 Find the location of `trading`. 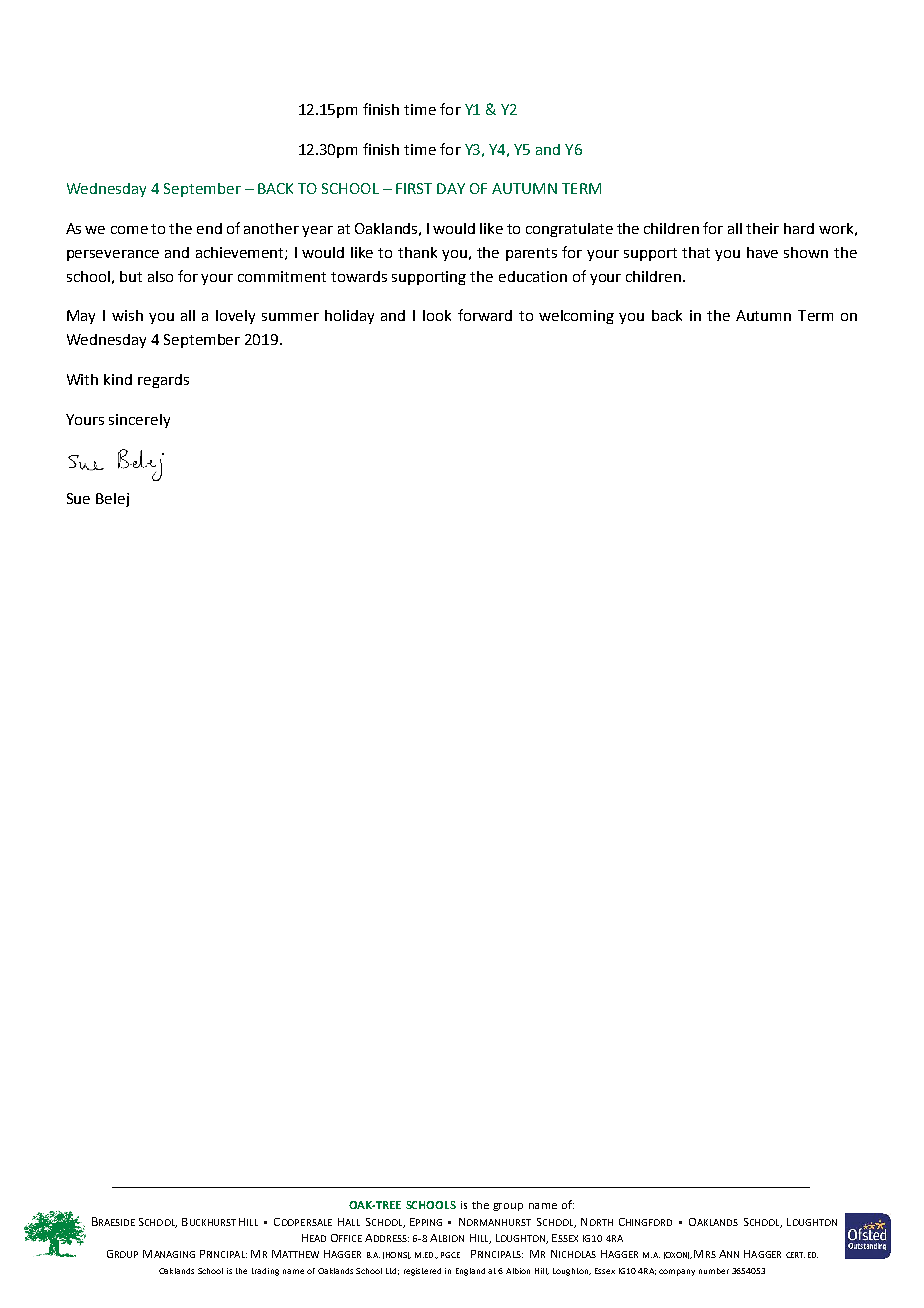

trading is located at coordinates (265, 1272).
